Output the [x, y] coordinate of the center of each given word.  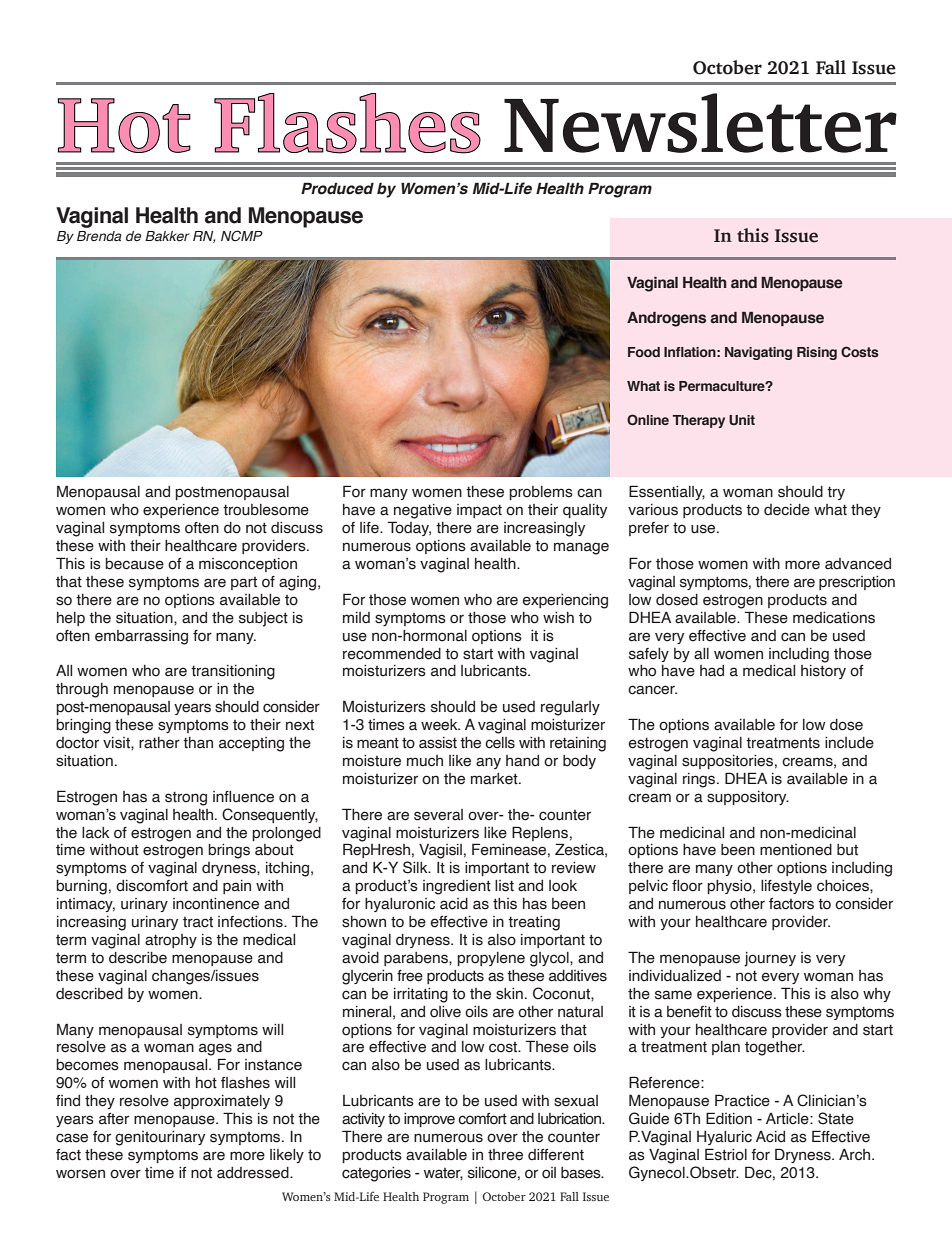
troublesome [266, 510]
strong [186, 798]
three [505, 1155]
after [114, 1119]
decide [787, 510]
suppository [748, 798]
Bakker [167, 236]
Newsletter [700, 123]
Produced [337, 188]
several [438, 815]
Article [788, 1119]
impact [479, 511]
